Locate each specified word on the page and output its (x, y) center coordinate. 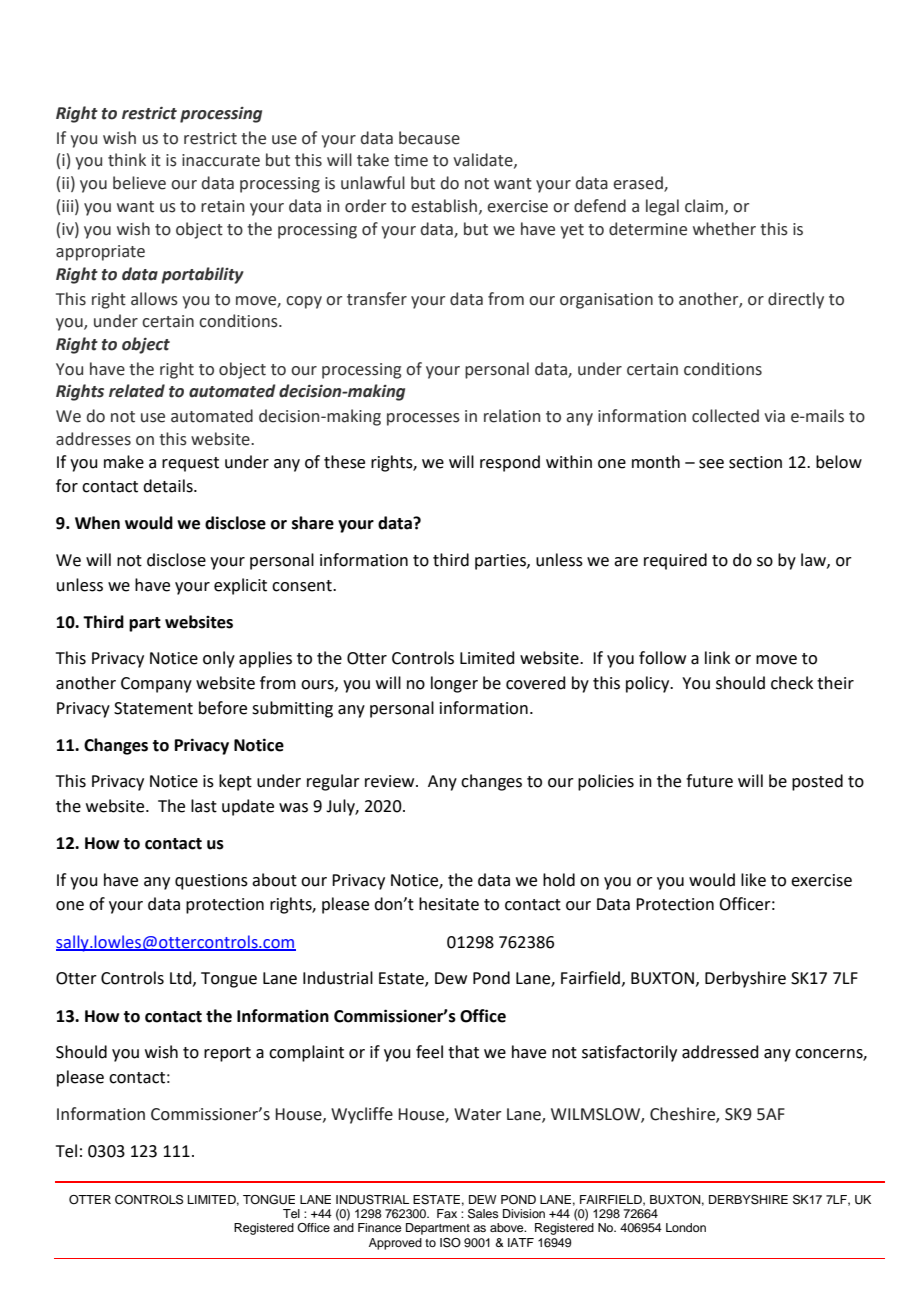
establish (444, 206)
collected (725, 416)
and (343, 1227)
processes (423, 419)
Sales (483, 1214)
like (753, 880)
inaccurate (221, 160)
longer (454, 684)
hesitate (449, 904)
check (792, 683)
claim (705, 206)
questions (211, 882)
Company (156, 685)
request (190, 464)
